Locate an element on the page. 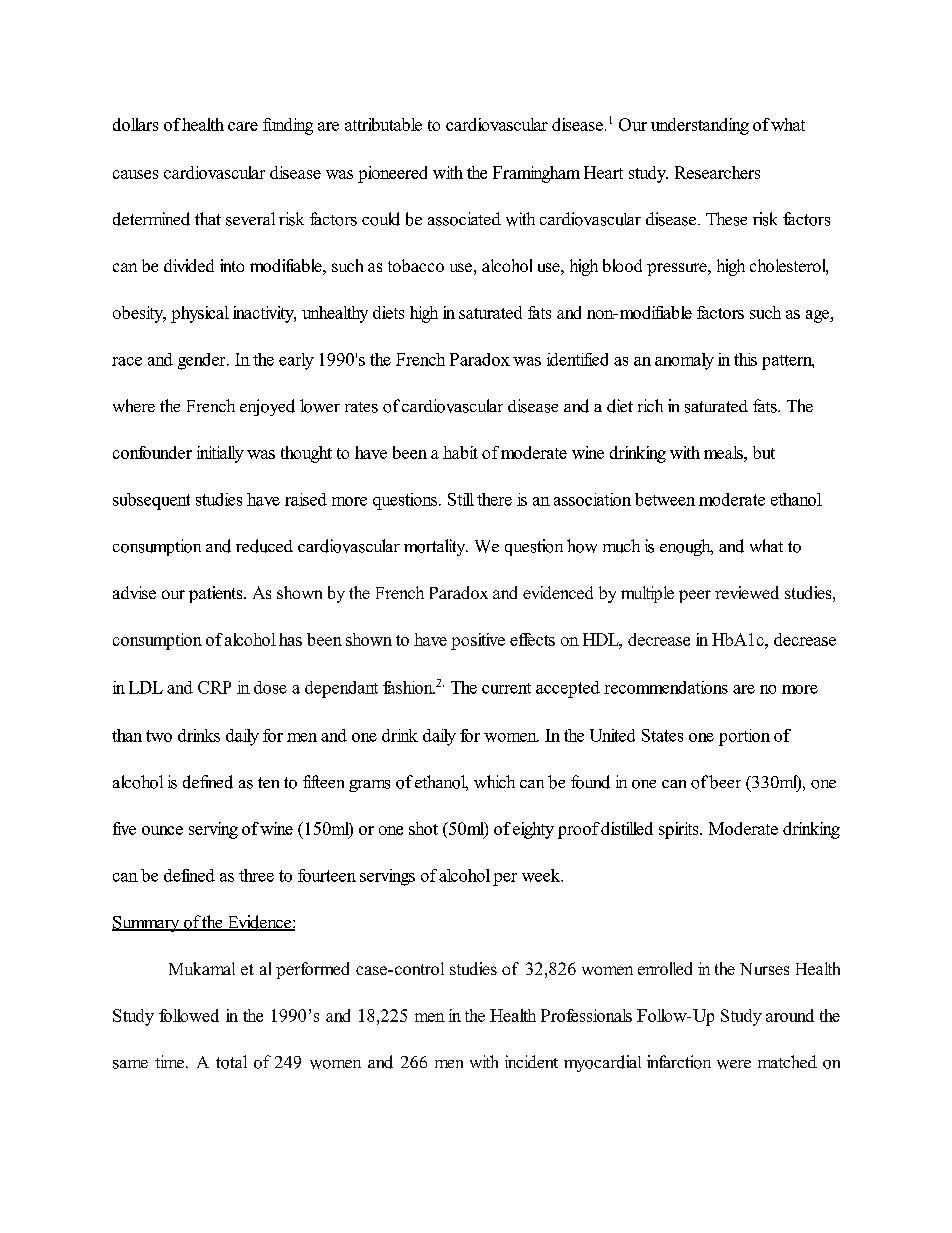  pioneered is located at coordinates (392, 174).
